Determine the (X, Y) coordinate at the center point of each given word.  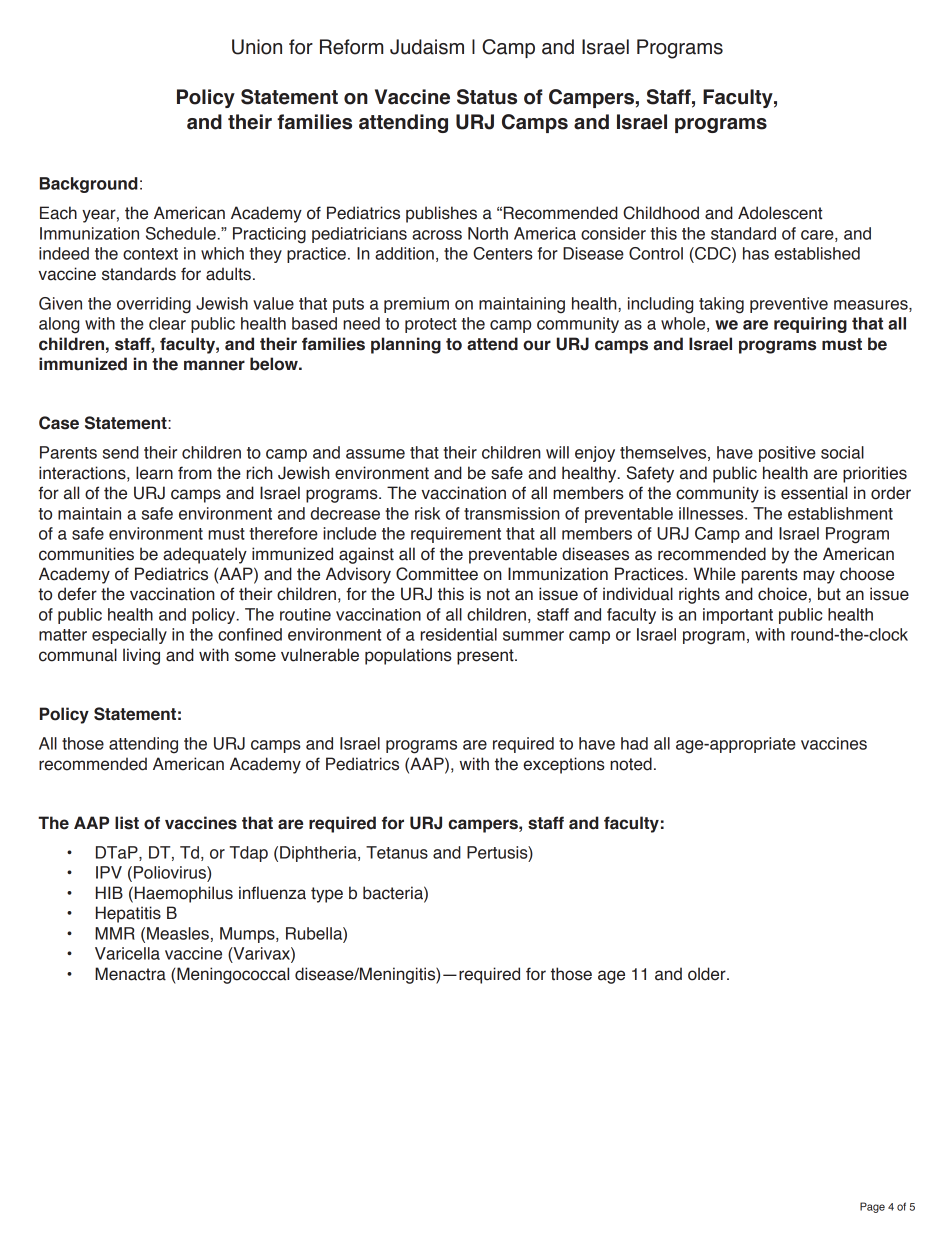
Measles (178, 933)
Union (257, 47)
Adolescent (780, 213)
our (537, 345)
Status (487, 97)
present (486, 657)
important (738, 616)
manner (214, 365)
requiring (810, 325)
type (327, 895)
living (141, 656)
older (708, 974)
